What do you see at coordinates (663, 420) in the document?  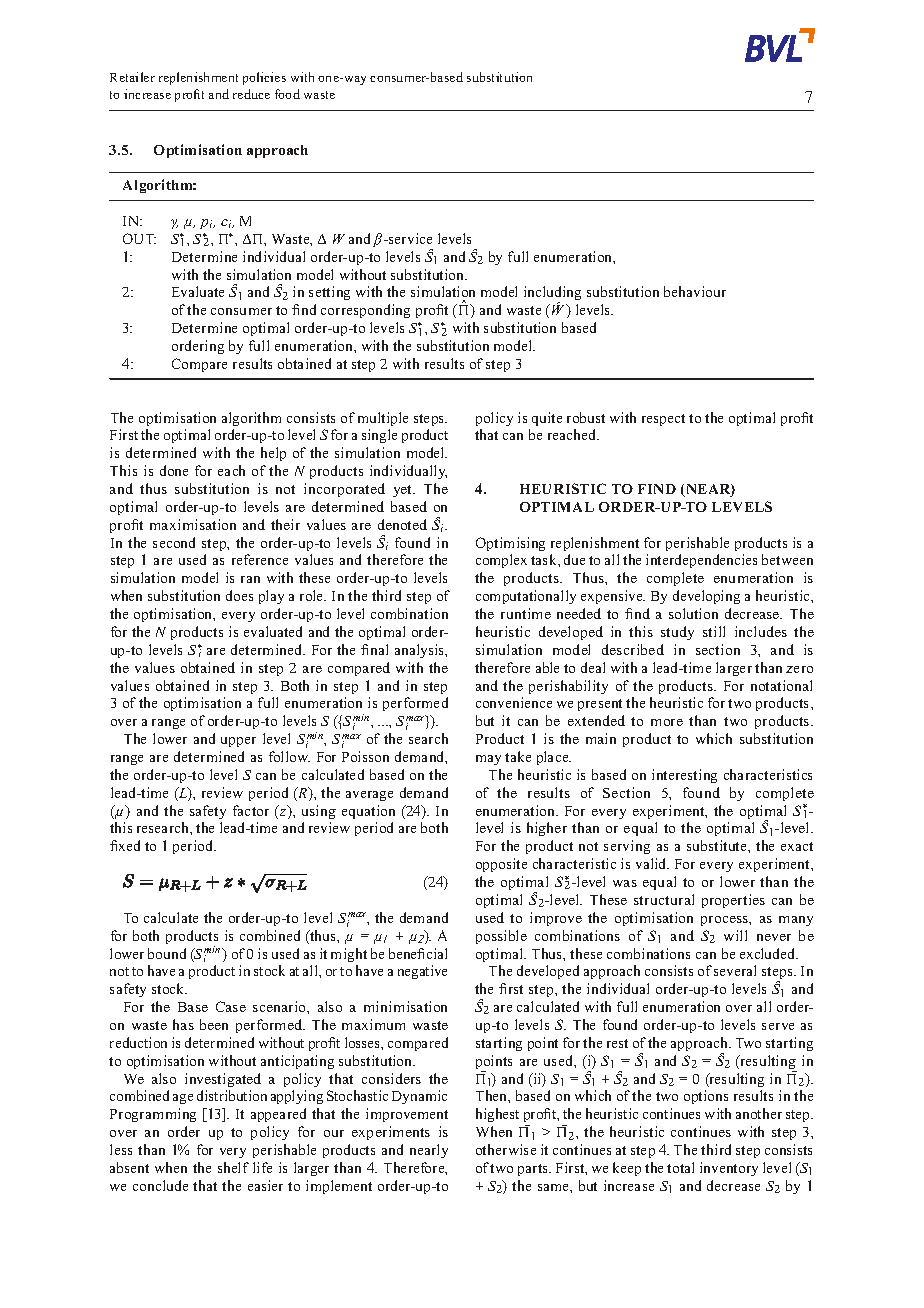 I see `respect` at bounding box center [663, 420].
